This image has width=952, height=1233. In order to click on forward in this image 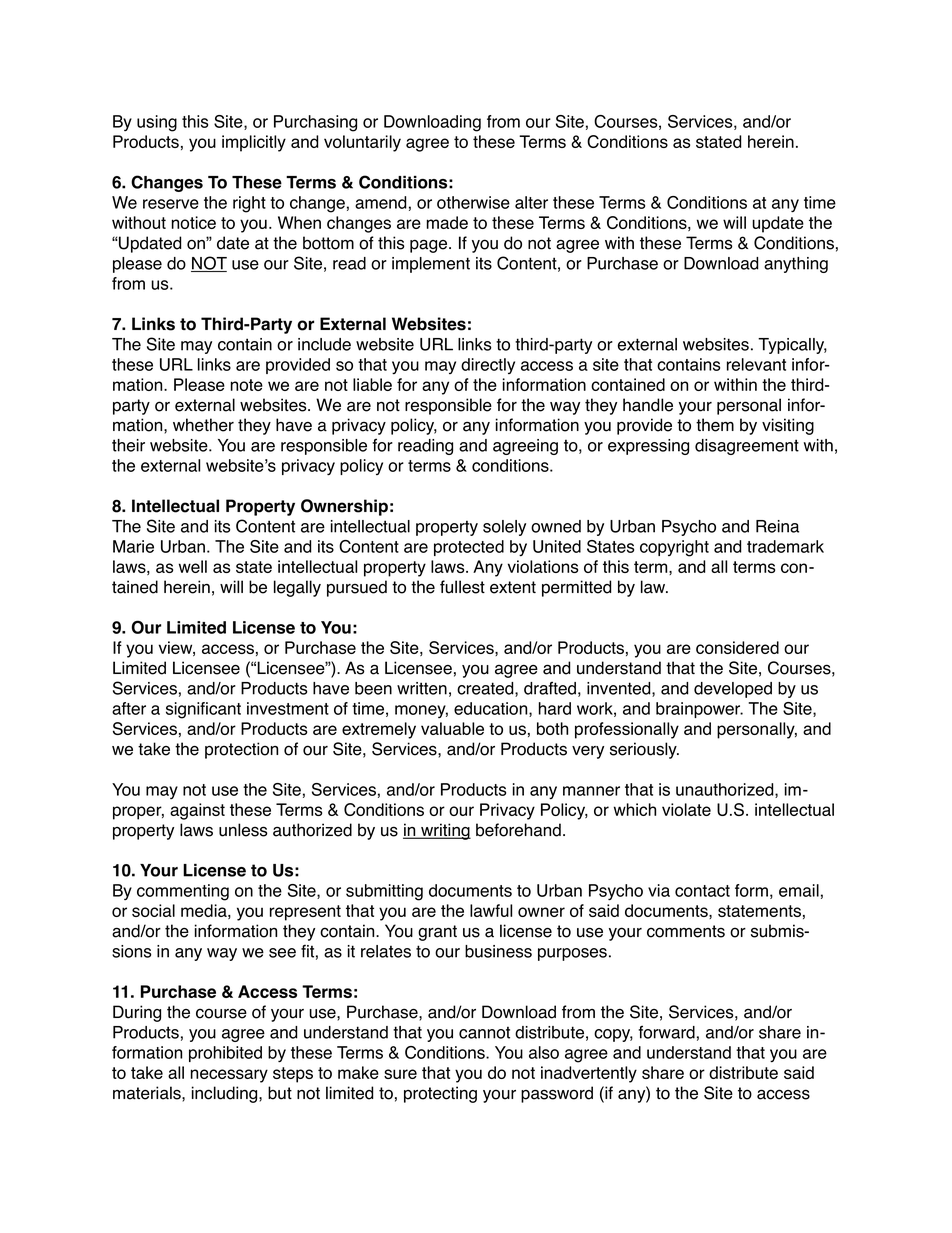, I will do `click(666, 1032)`.
